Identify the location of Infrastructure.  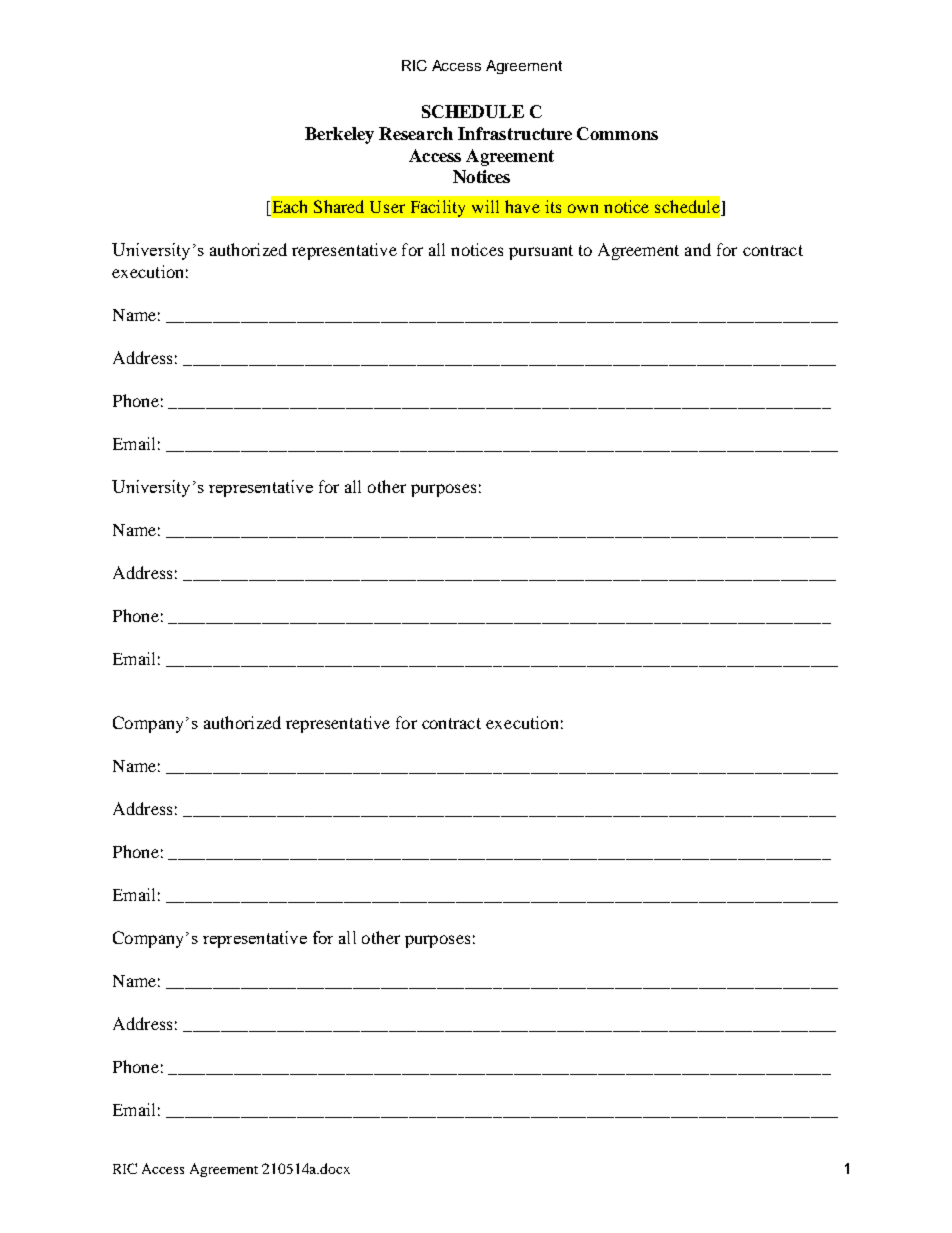
(515, 133).
